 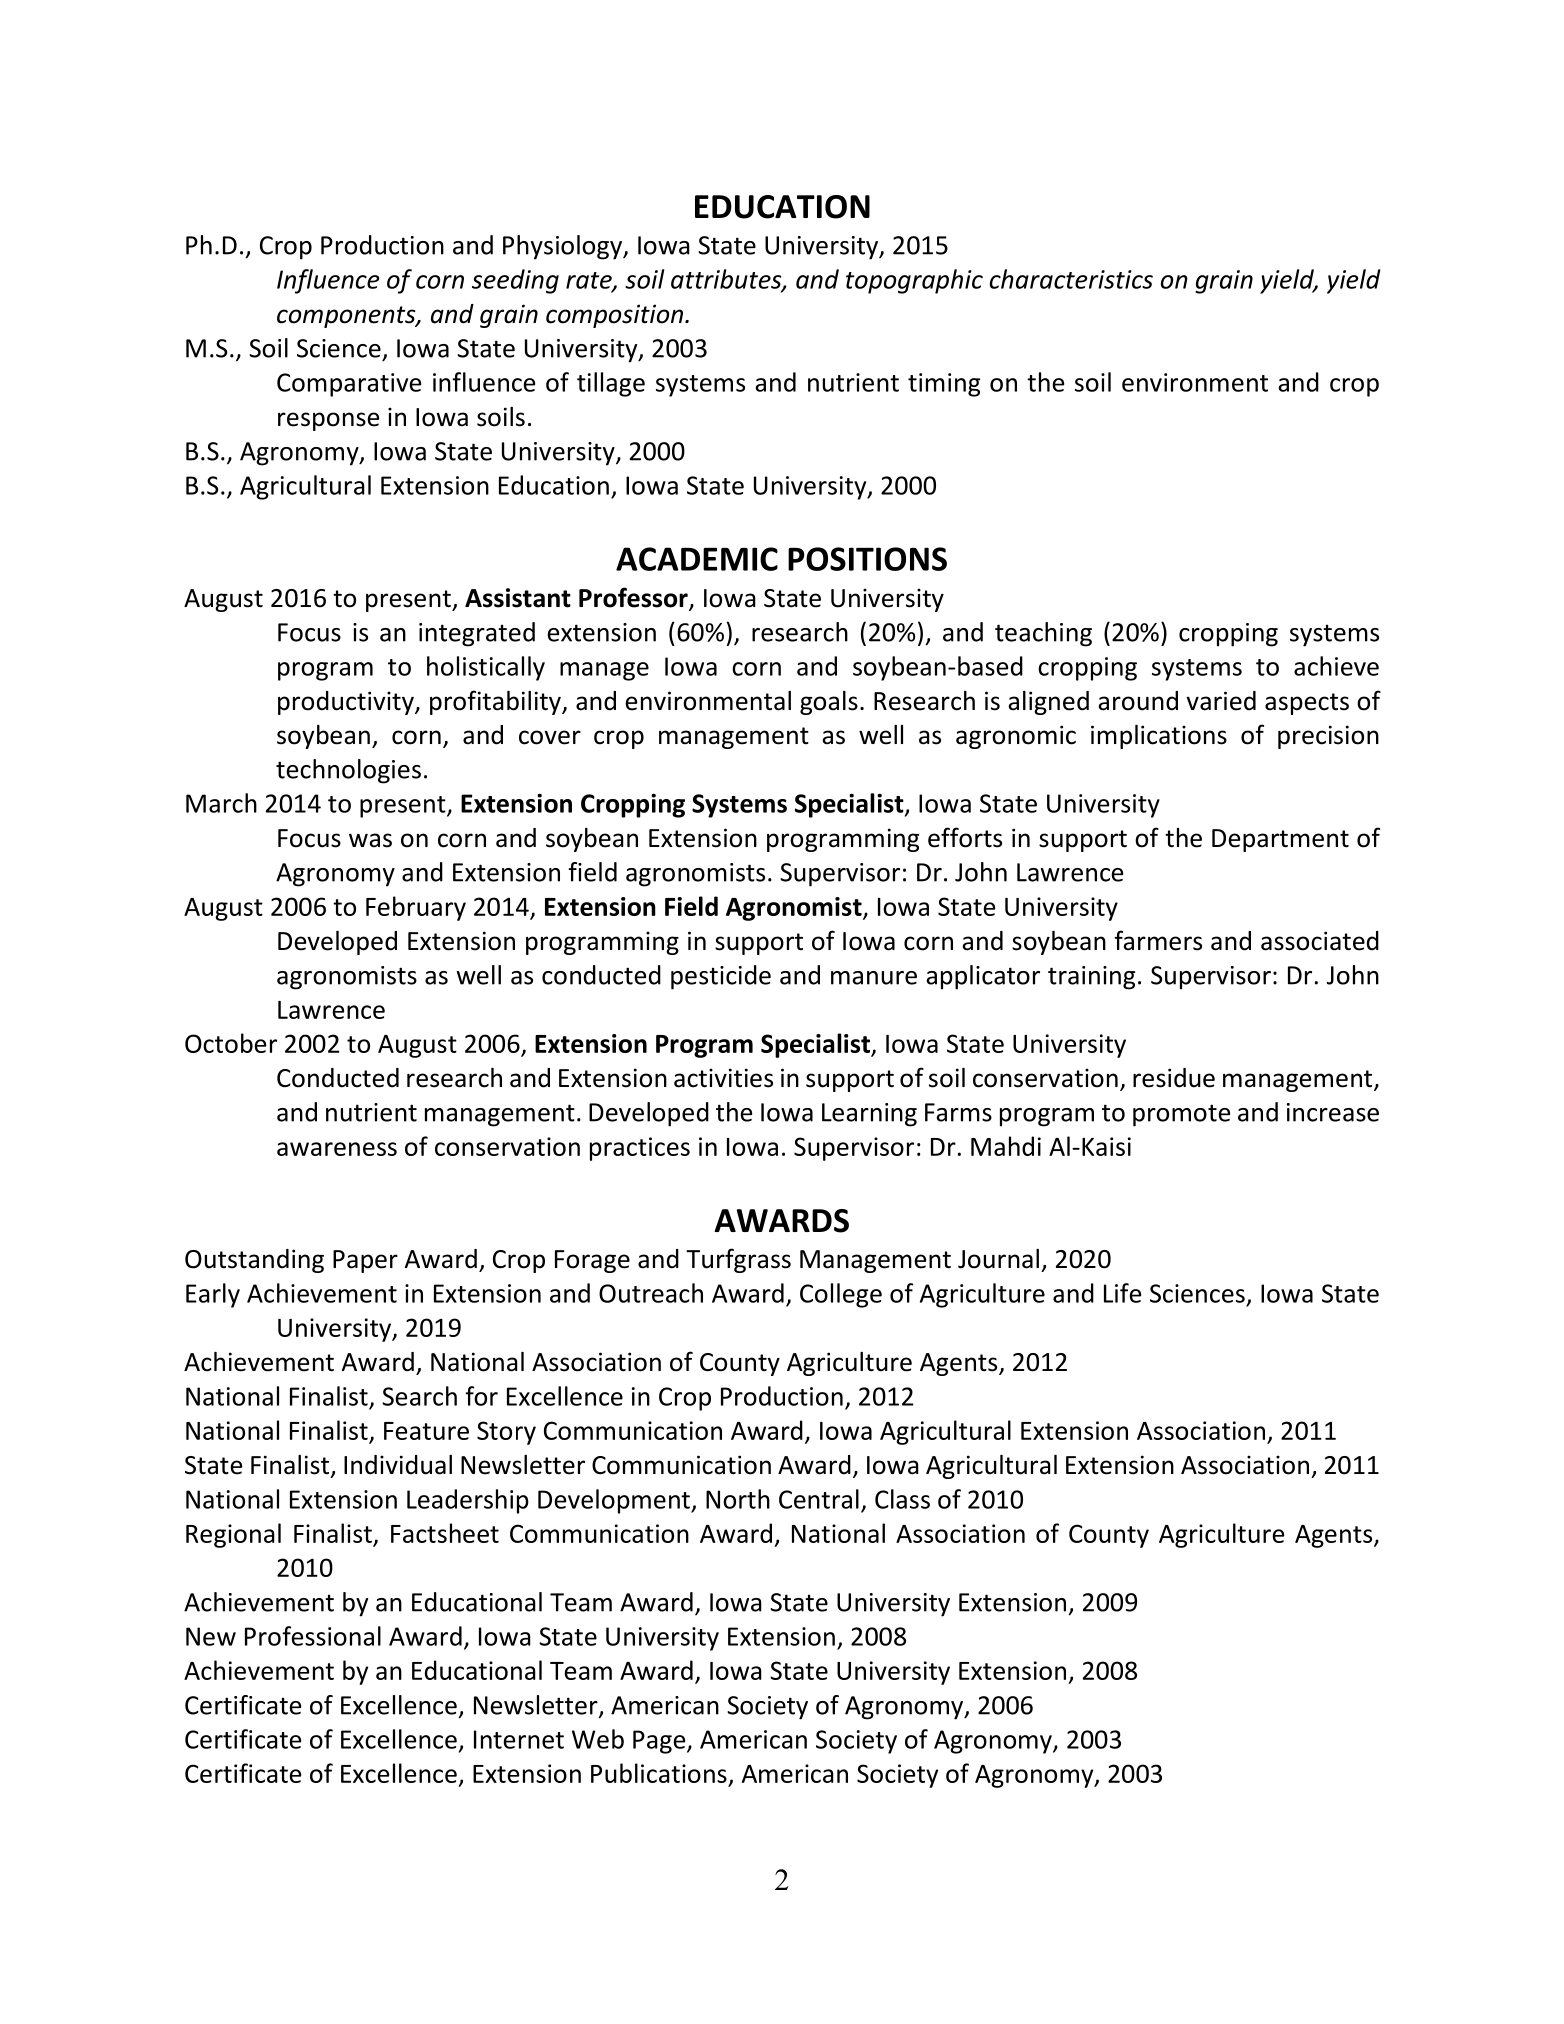 I want to click on October, so click(x=231, y=1043).
